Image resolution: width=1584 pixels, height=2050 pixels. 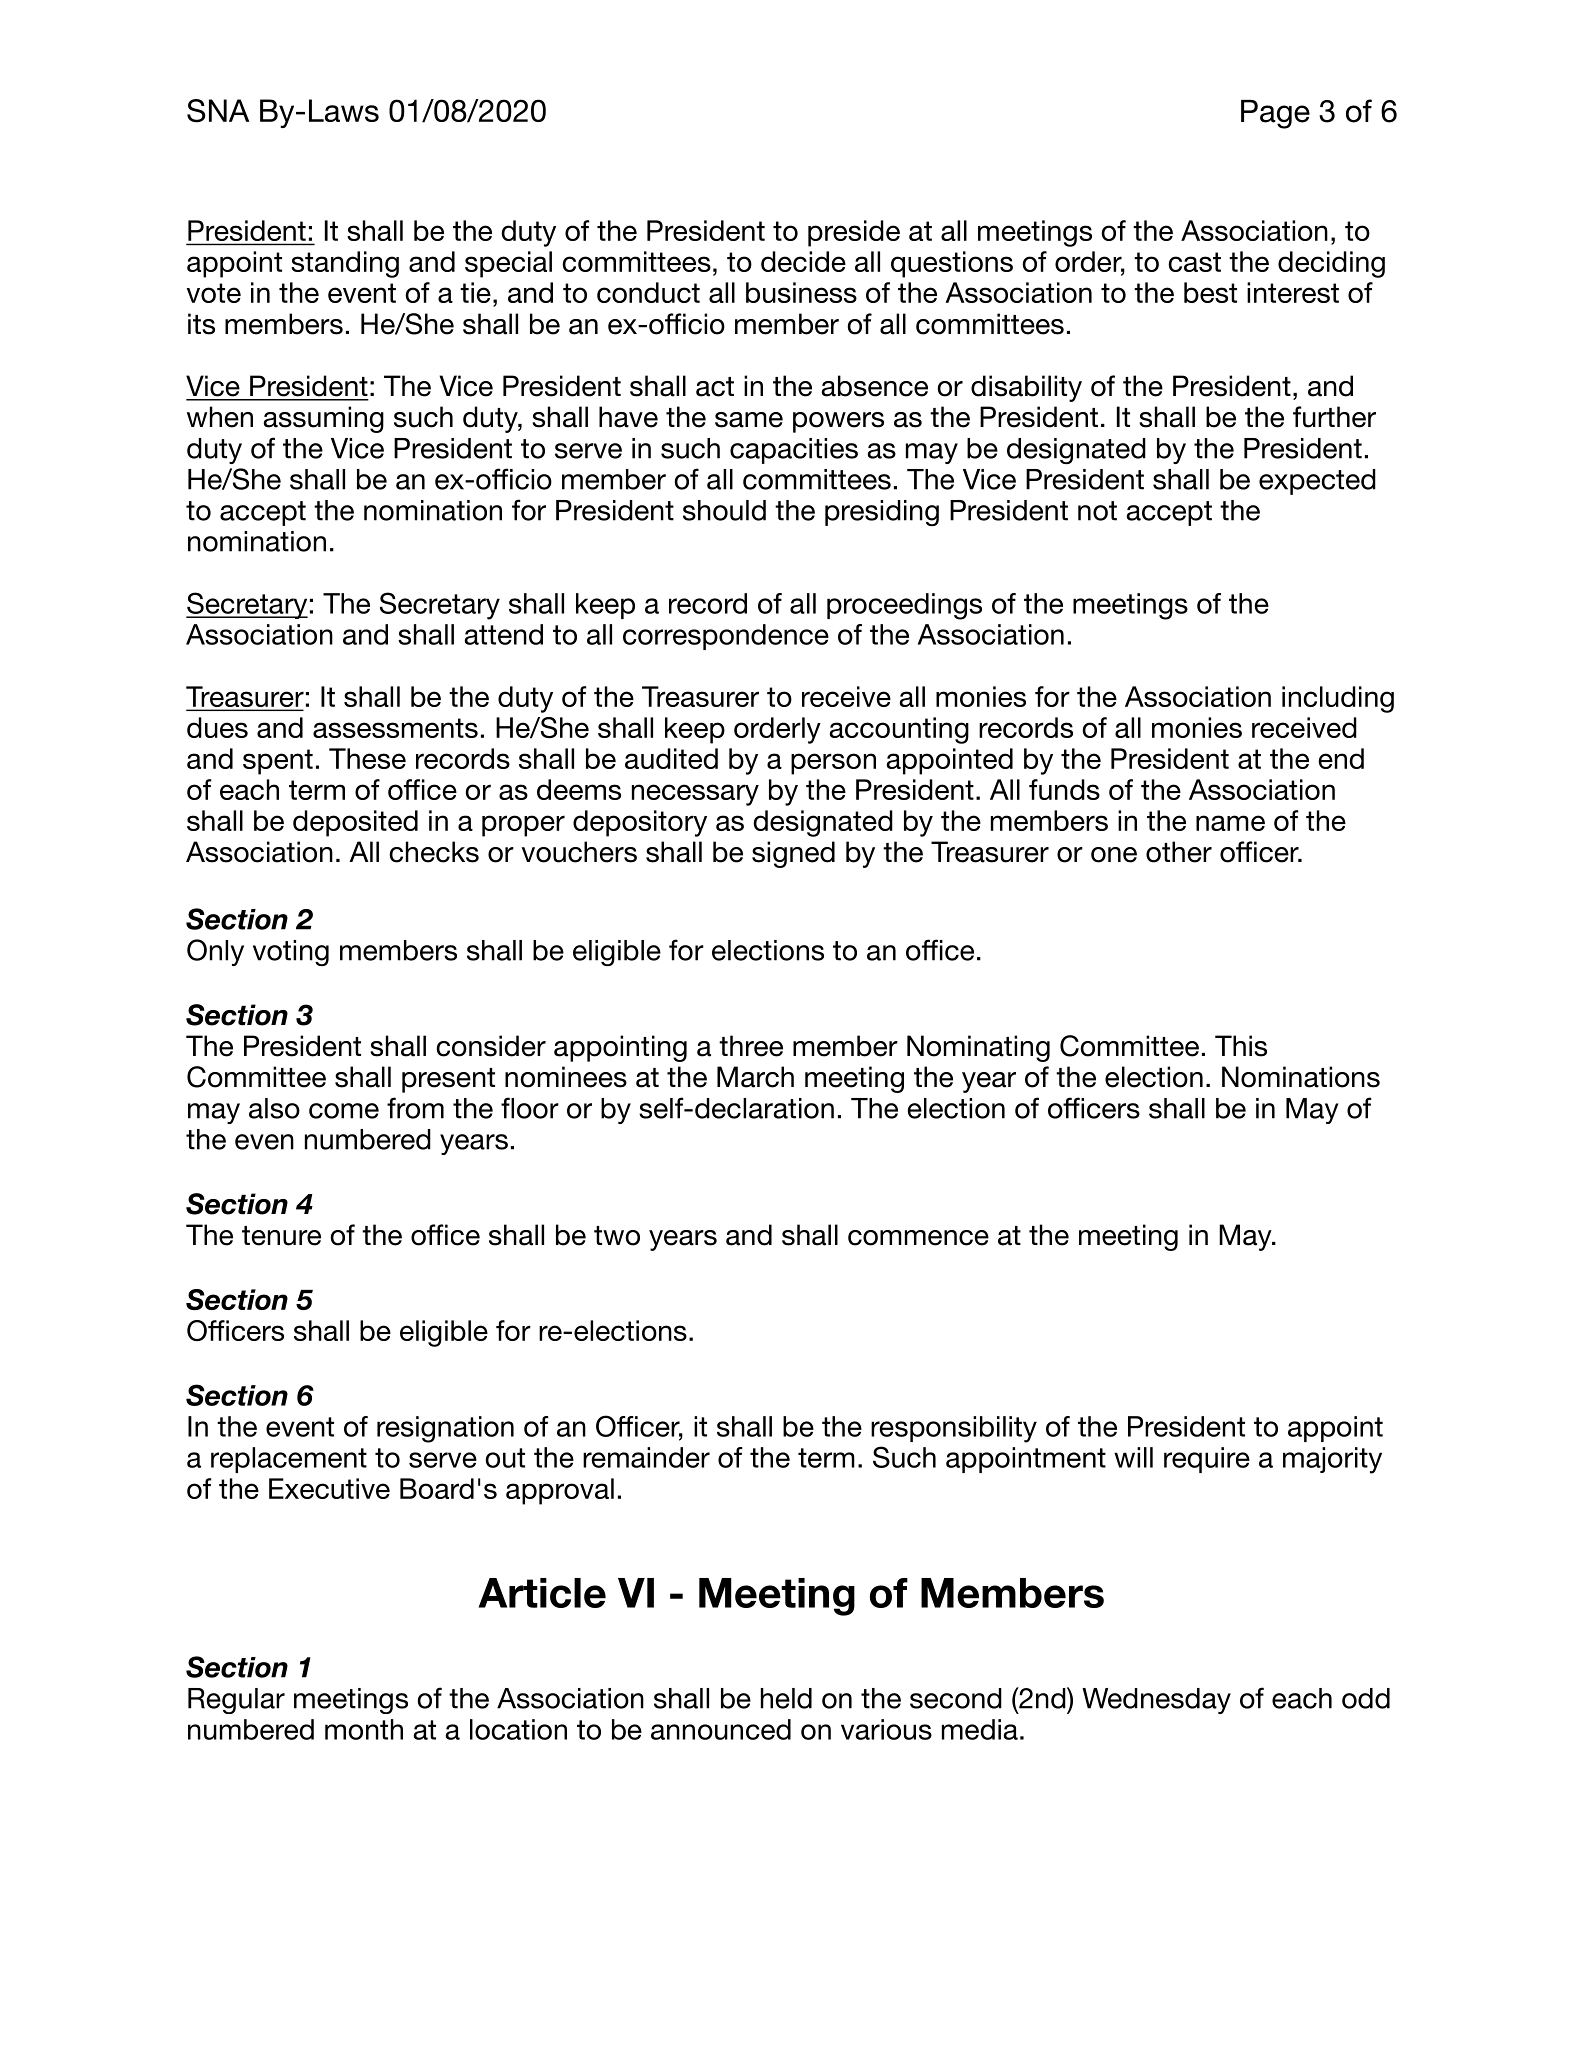 I want to click on correspondence, so click(x=726, y=637).
